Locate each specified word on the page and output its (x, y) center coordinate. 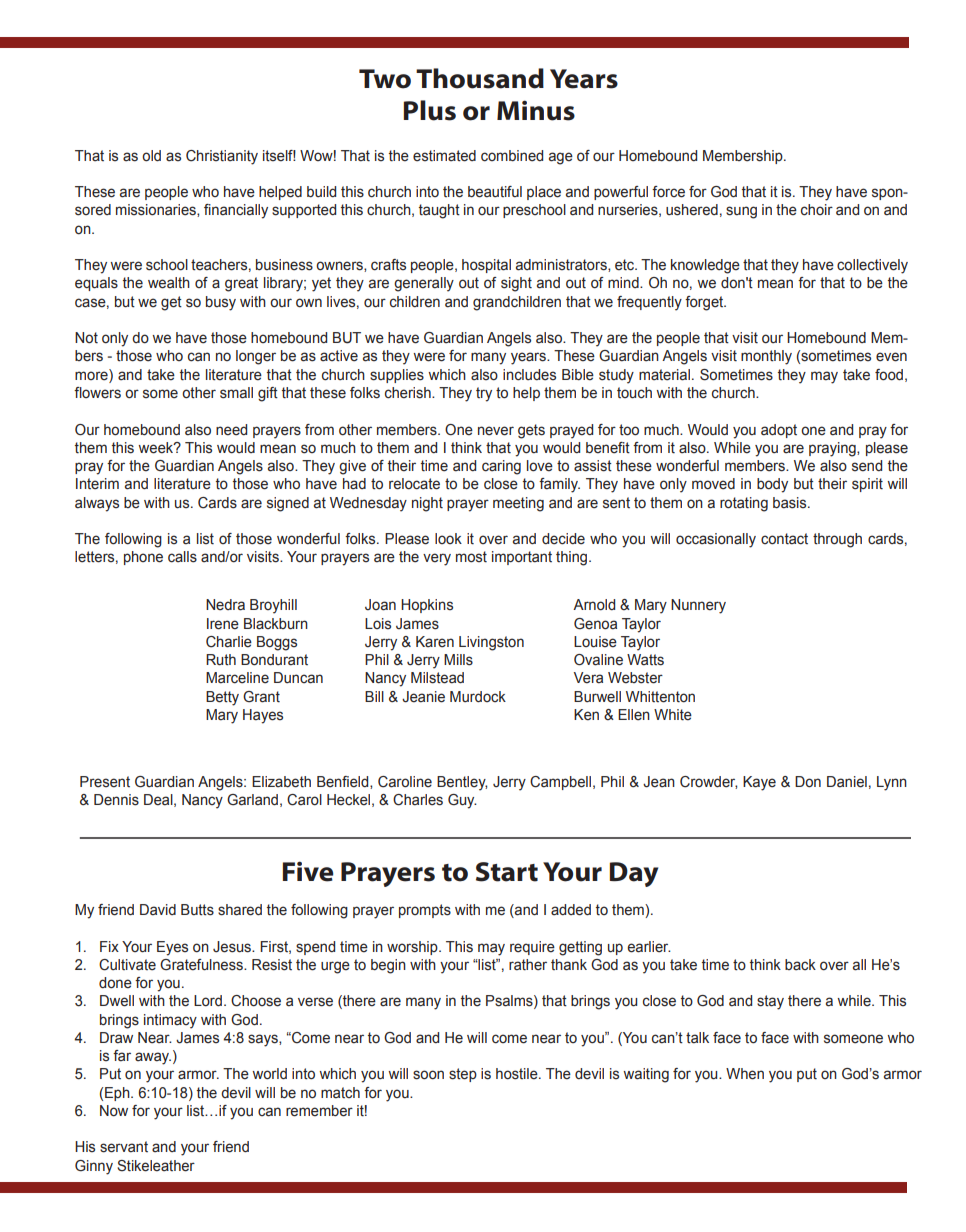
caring (501, 467)
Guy (462, 801)
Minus (536, 110)
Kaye (759, 783)
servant (124, 1147)
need (231, 430)
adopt (779, 431)
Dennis (116, 800)
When (745, 1074)
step (463, 1075)
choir (817, 210)
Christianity (222, 157)
